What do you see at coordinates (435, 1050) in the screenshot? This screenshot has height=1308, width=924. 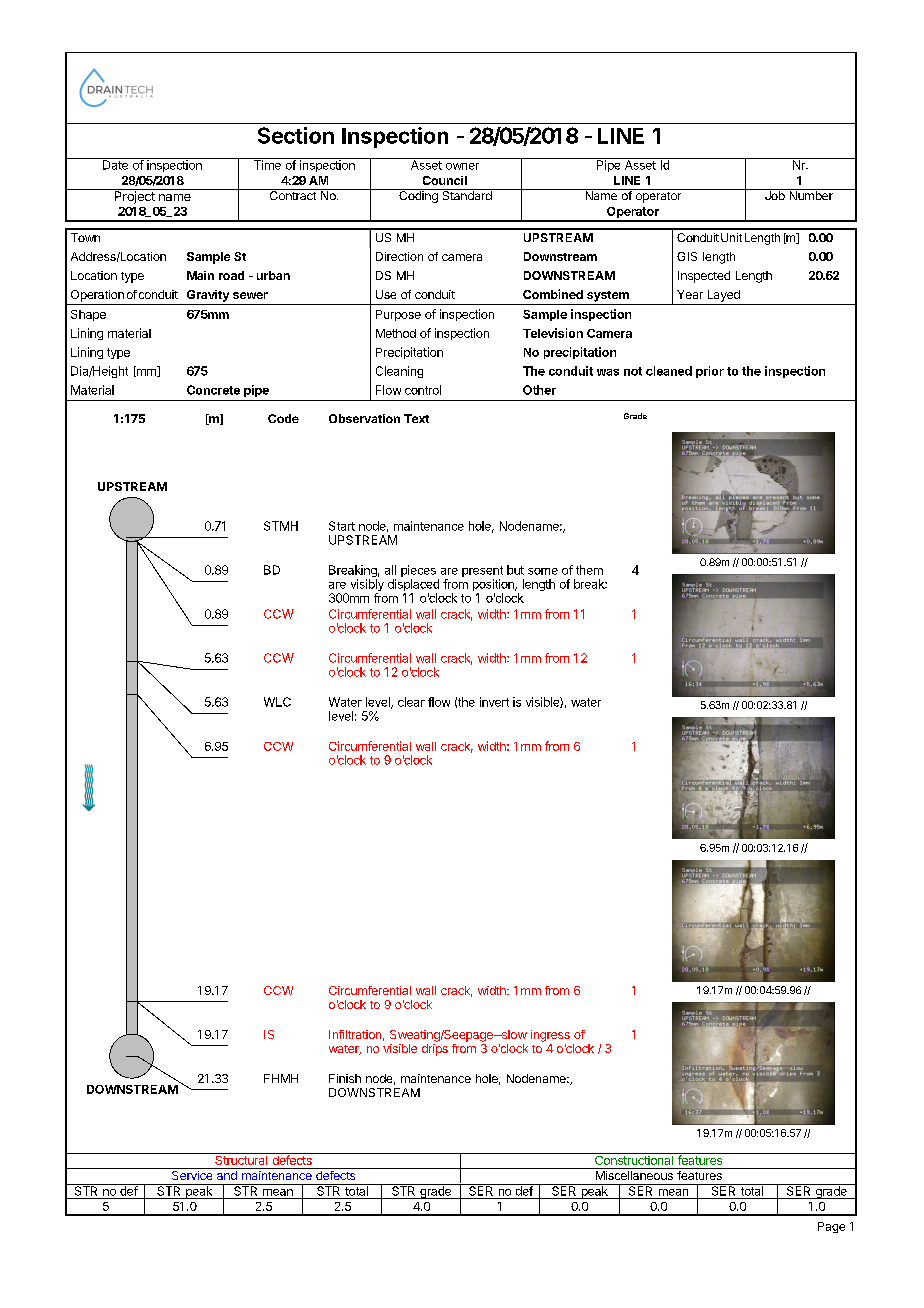 I see `drips` at bounding box center [435, 1050].
